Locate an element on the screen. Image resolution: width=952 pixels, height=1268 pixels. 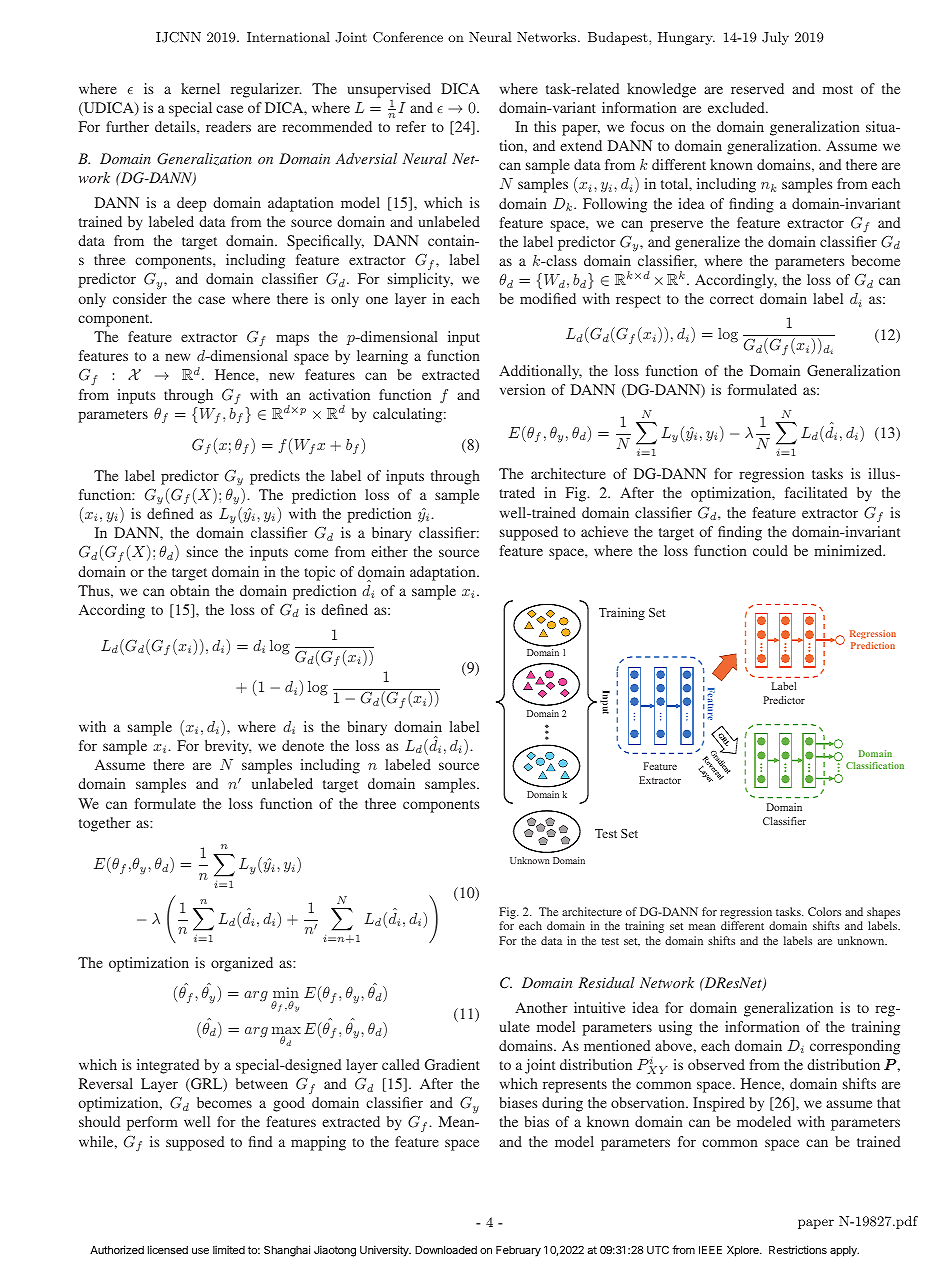
February is located at coordinates (518, 1251).
